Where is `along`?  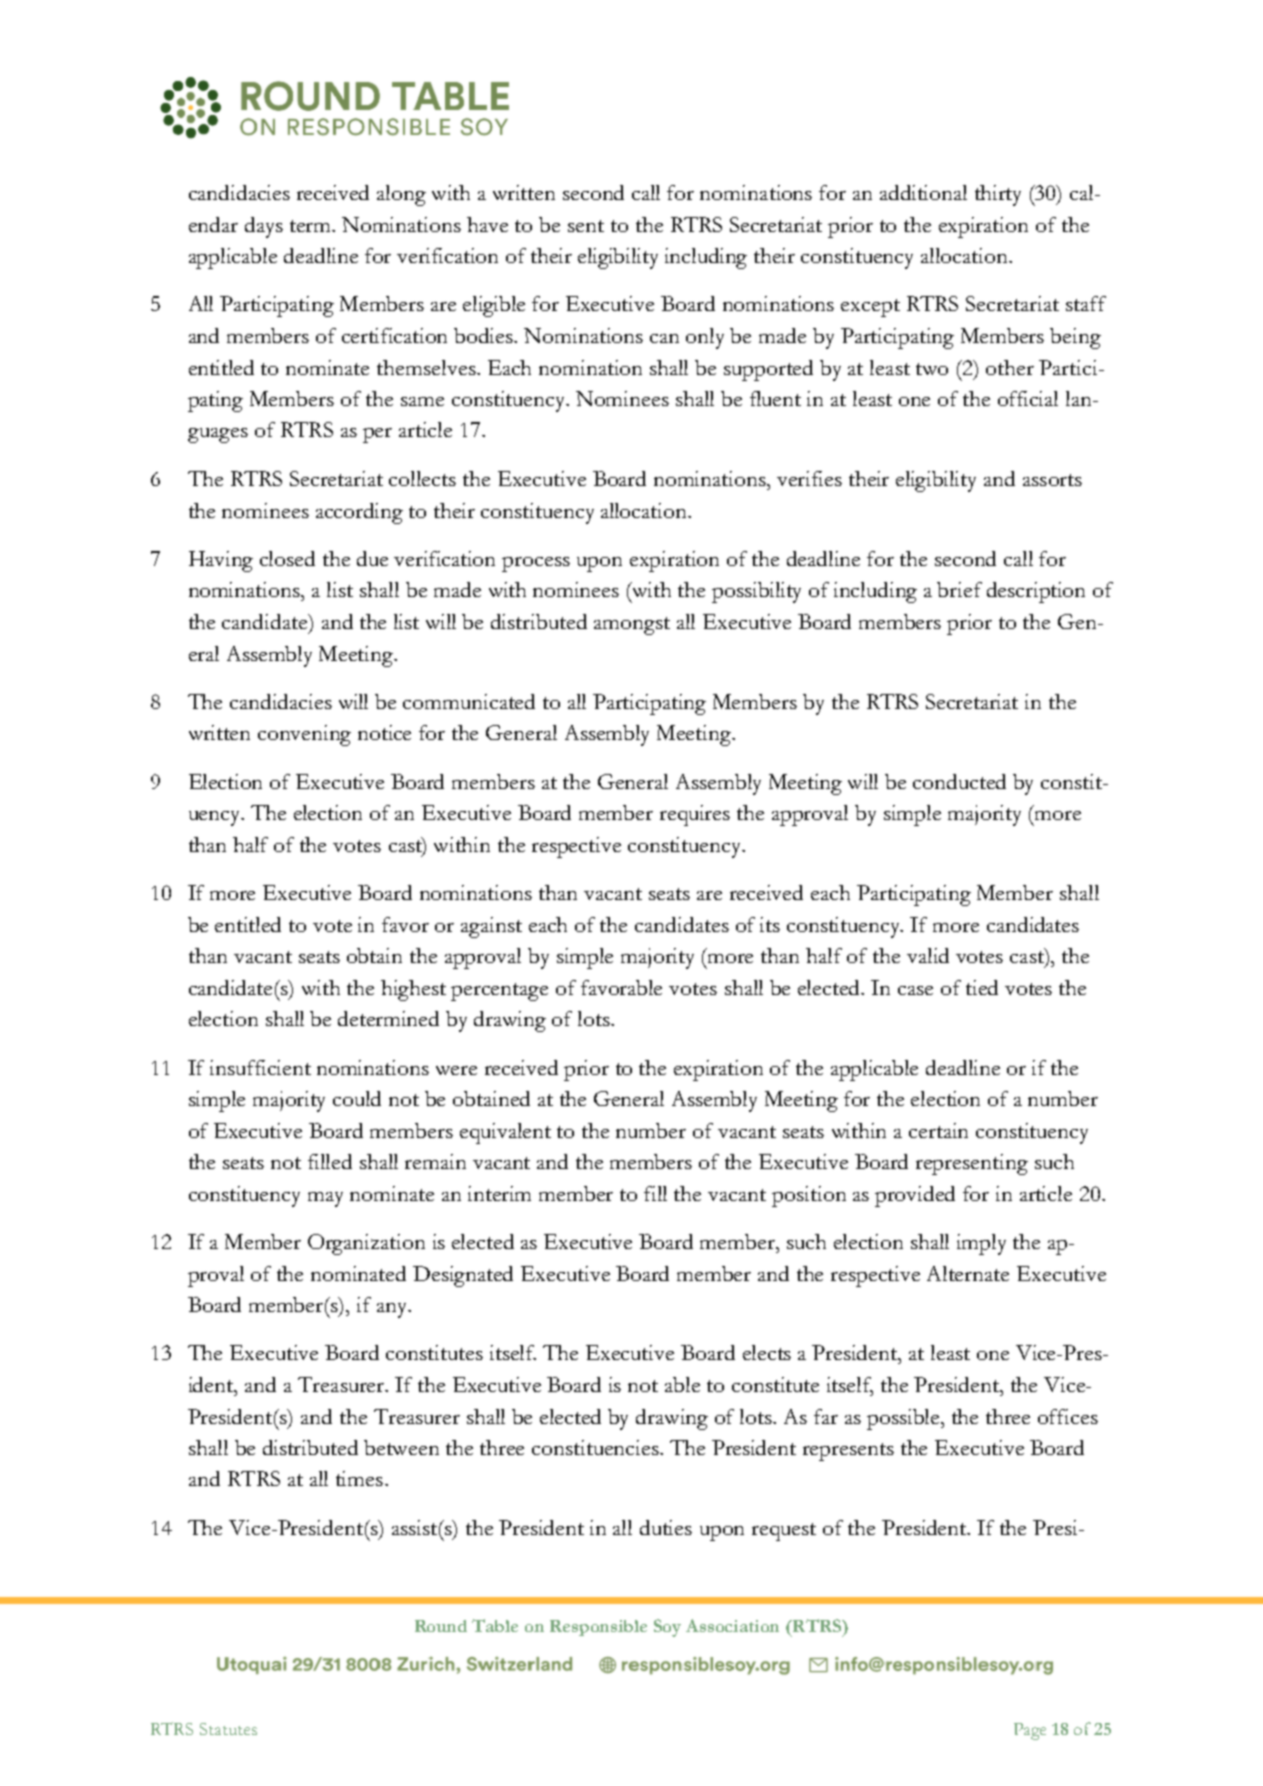 along is located at coordinates (401, 195).
